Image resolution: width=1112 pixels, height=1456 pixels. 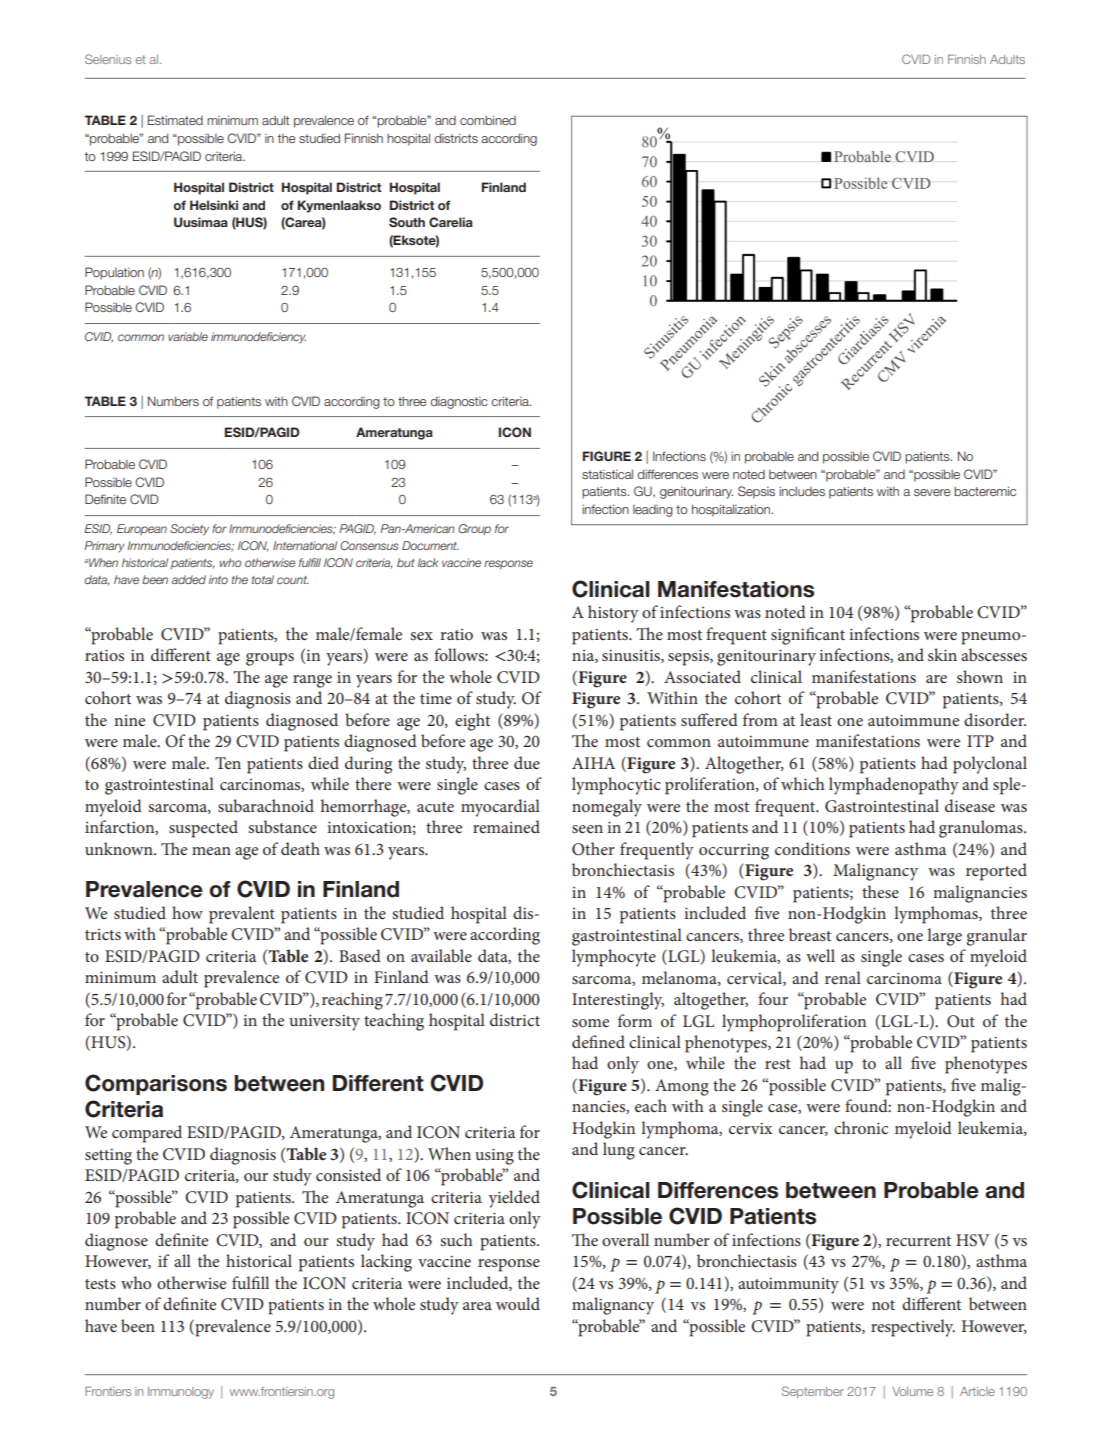 I want to click on Estimated, so click(x=175, y=120).
